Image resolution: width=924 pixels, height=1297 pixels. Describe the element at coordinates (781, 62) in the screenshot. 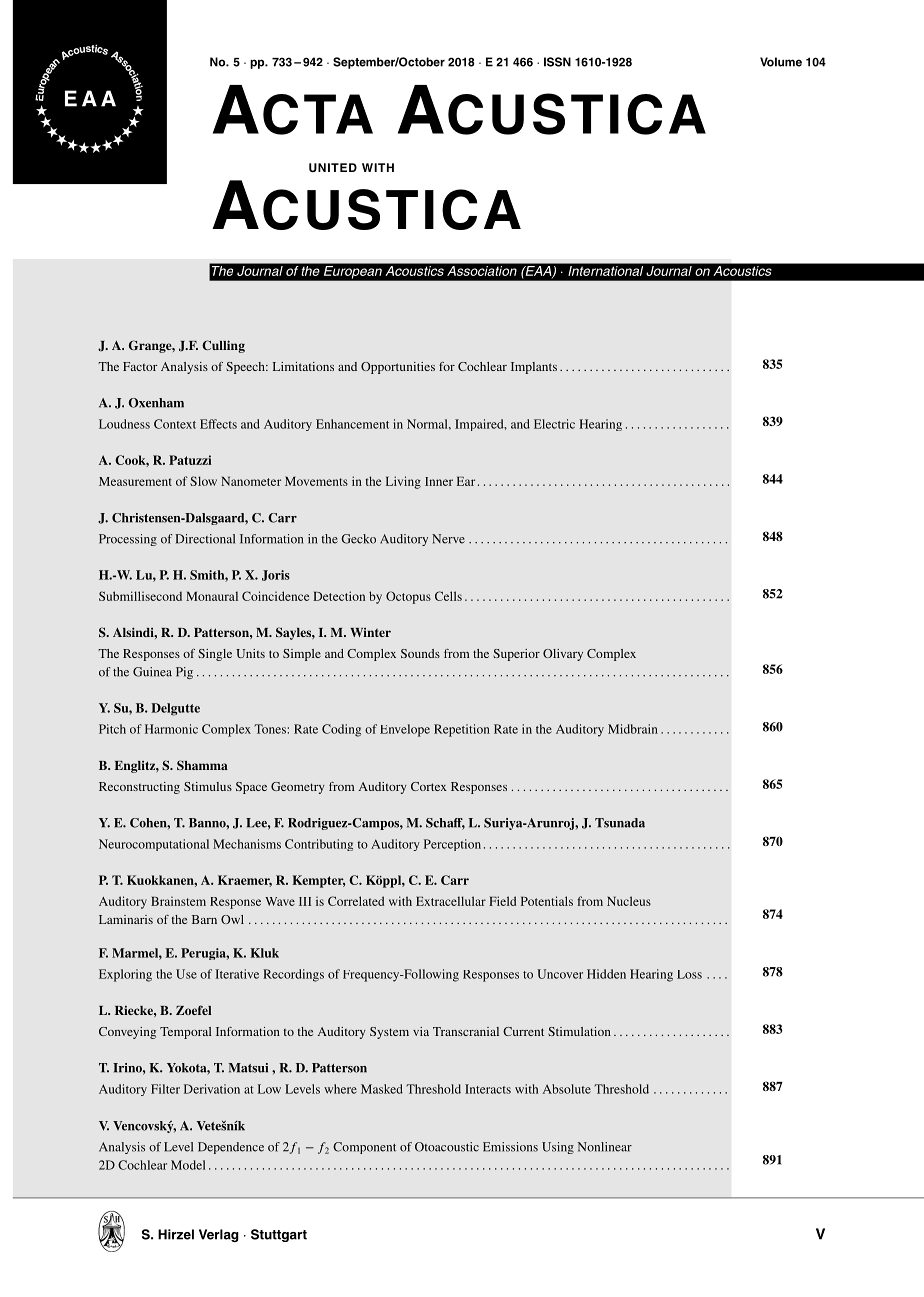

I see `Volume` at that location.
